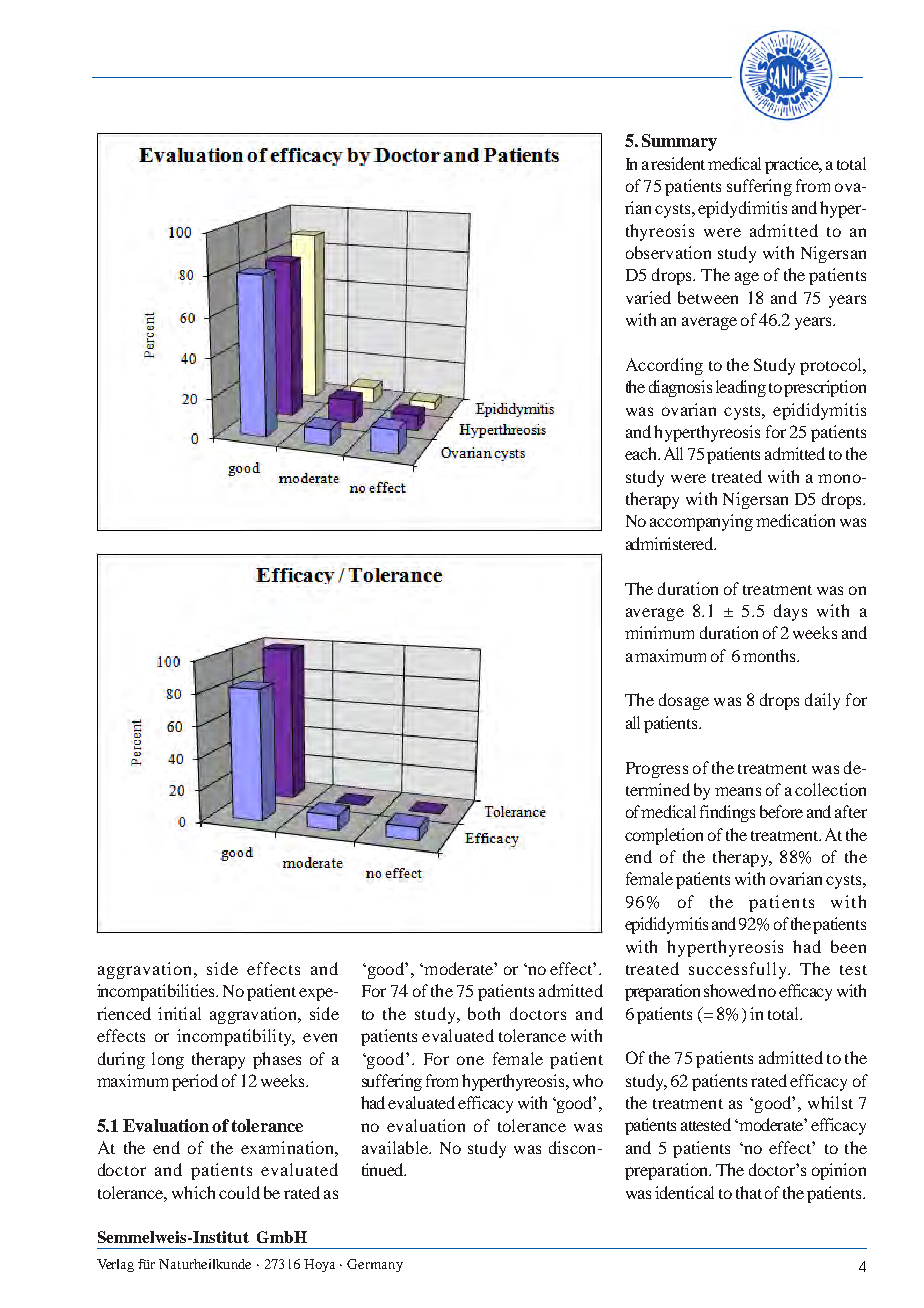  Describe the element at coordinates (739, 970) in the document. I see `successfully` at that location.
